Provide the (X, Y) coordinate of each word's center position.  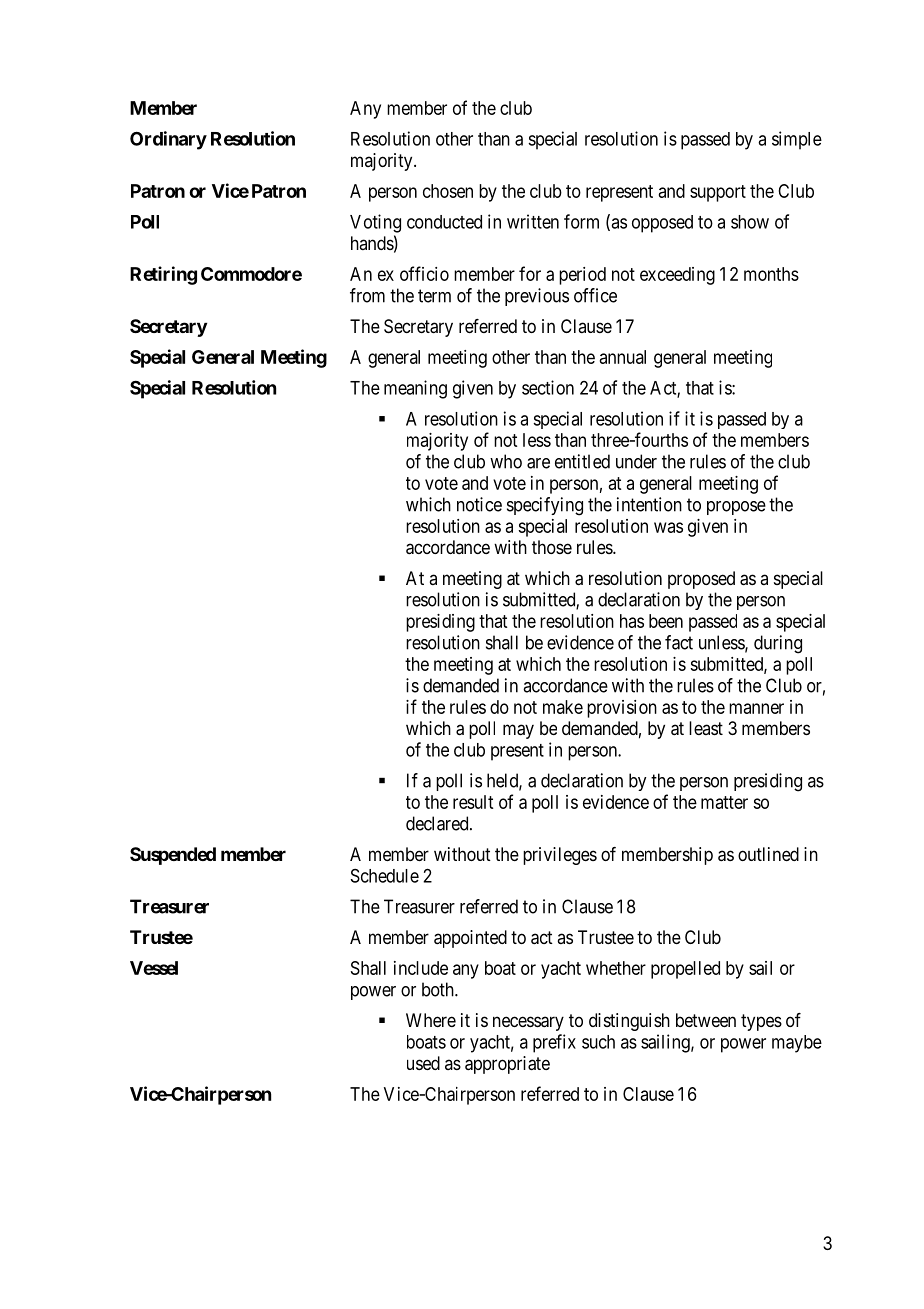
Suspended (173, 856)
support (718, 193)
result (473, 802)
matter (724, 802)
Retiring (163, 275)
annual (623, 357)
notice (479, 504)
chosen (448, 191)
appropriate (507, 1065)
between (706, 1020)
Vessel (154, 968)
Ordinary (168, 140)
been (666, 621)
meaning (415, 389)
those (552, 547)
